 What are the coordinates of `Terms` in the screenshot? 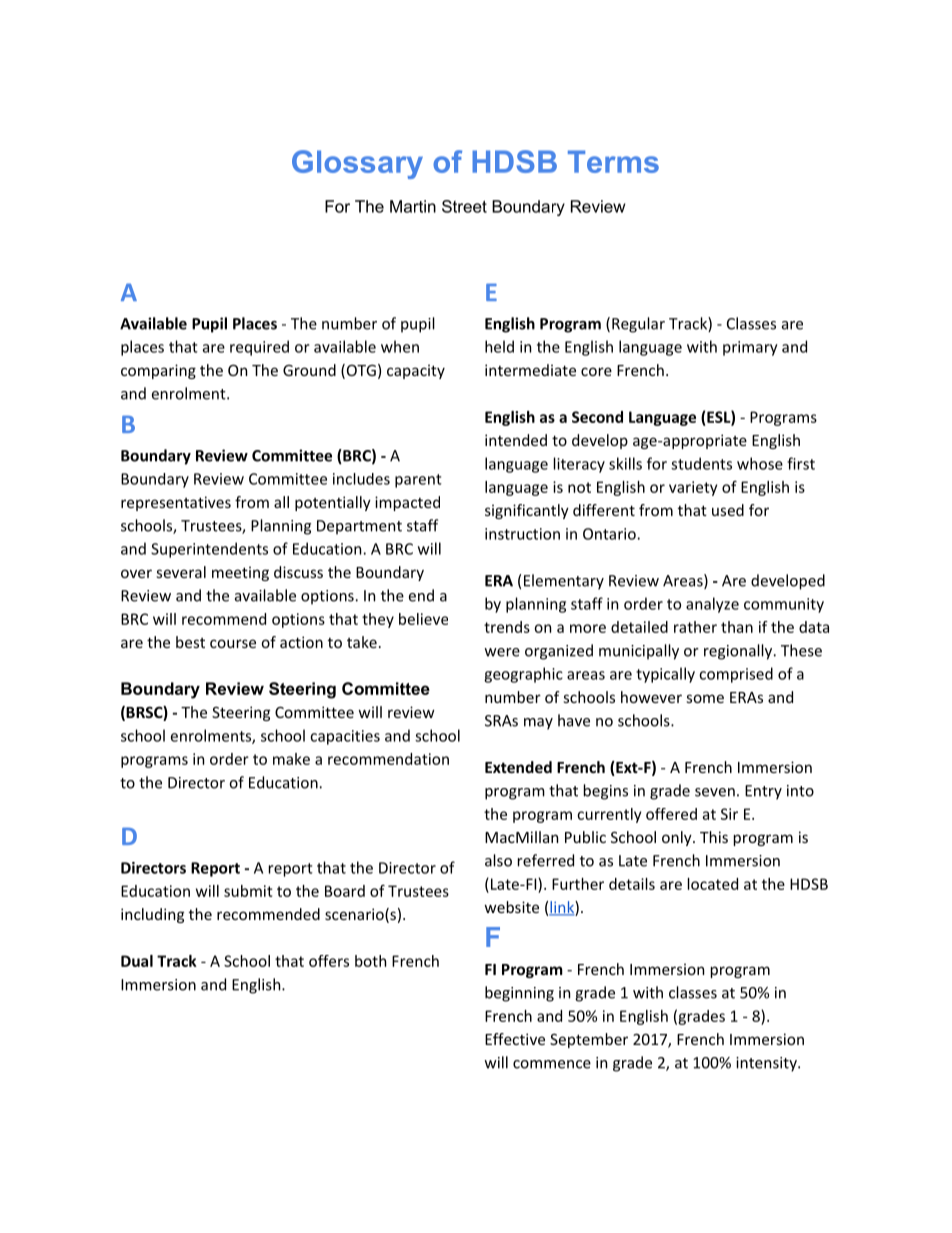 It's located at (613, 161).
